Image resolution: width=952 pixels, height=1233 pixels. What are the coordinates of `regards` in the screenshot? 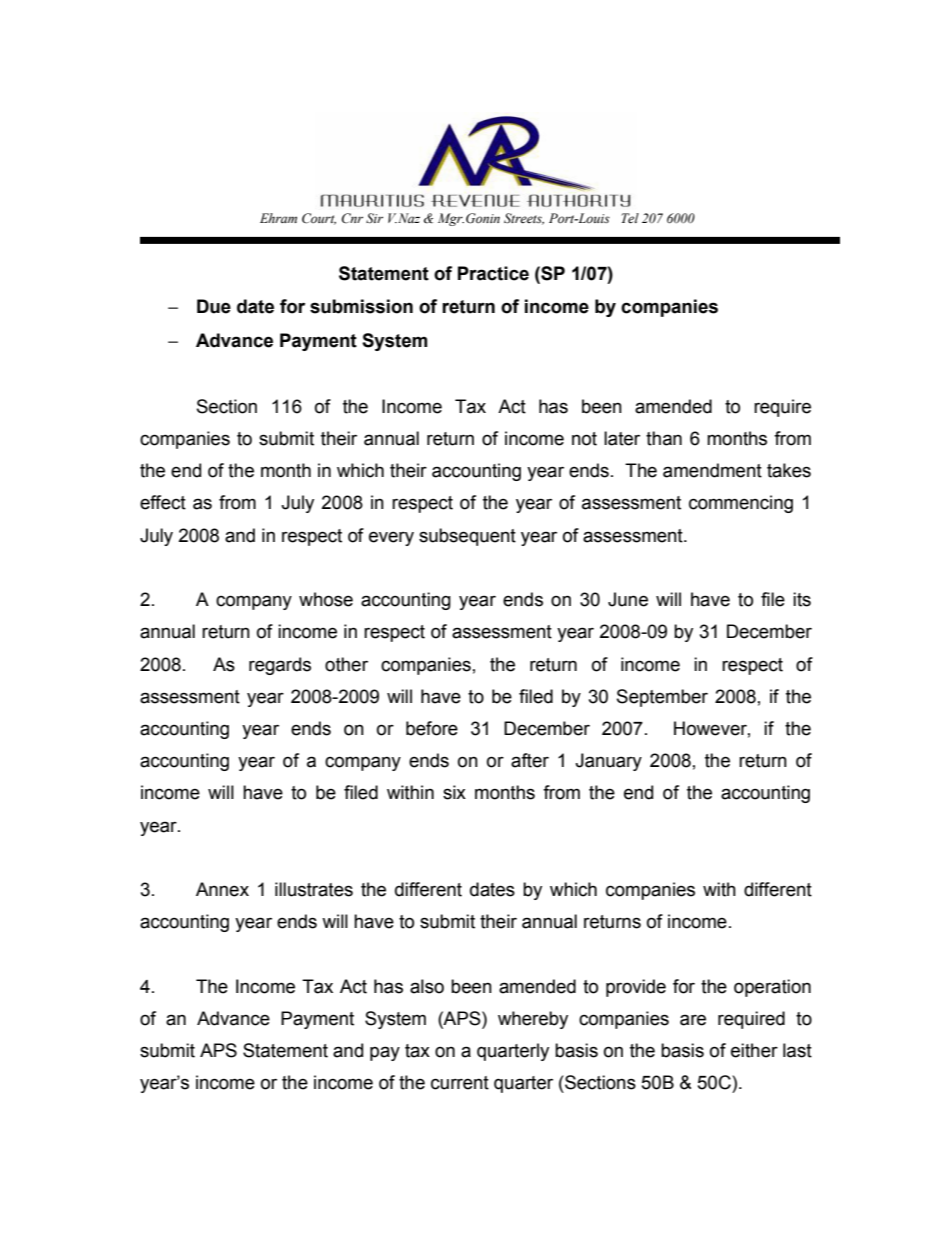 It's located at (280, 666).
